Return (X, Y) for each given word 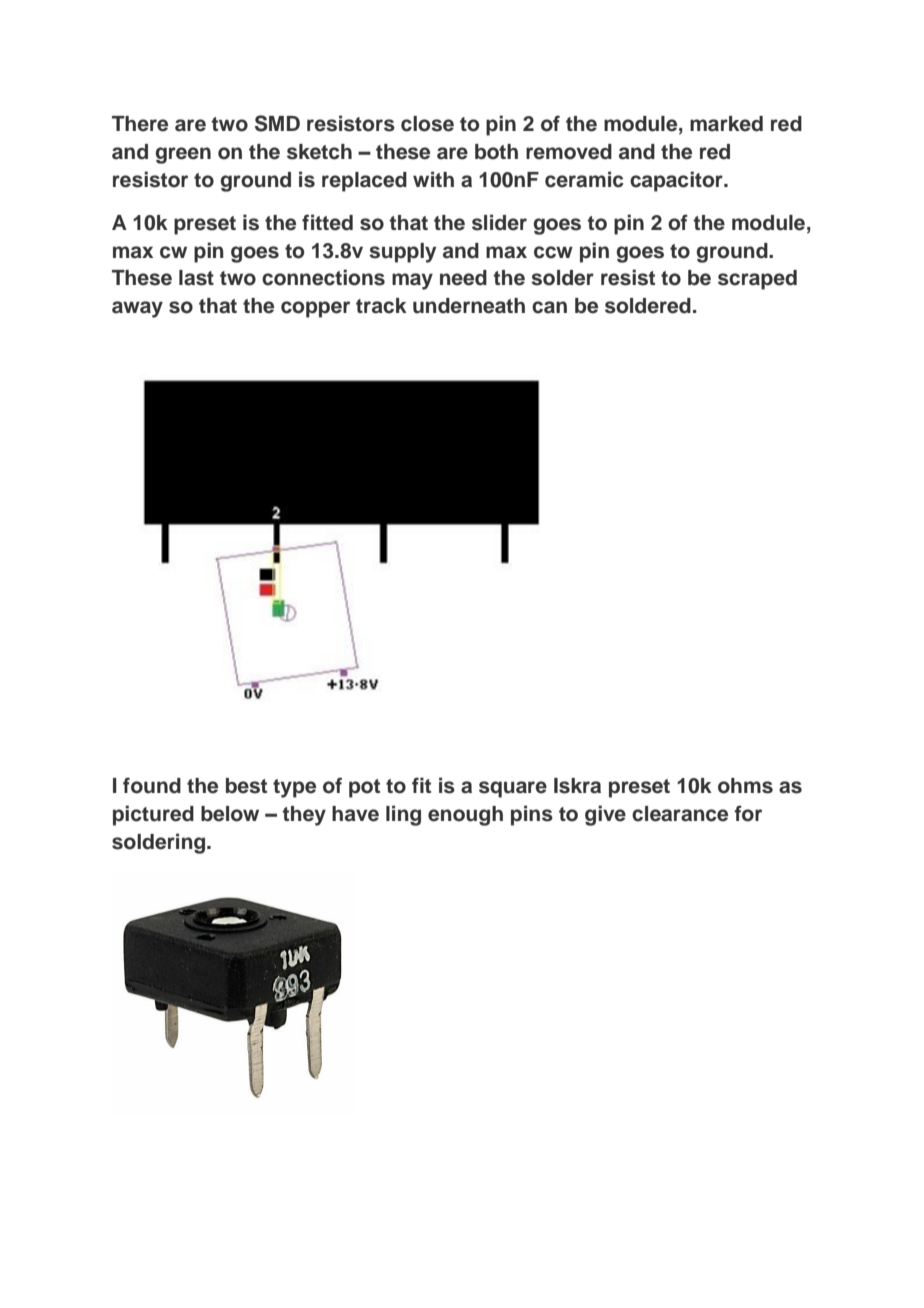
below (230, 814)
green (183, 155)
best (246, 786)
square (513, 789)
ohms (745, 786)
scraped (757, 280)
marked (726, 124)
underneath (469, 306)
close (427, 124)
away (137, 309)
